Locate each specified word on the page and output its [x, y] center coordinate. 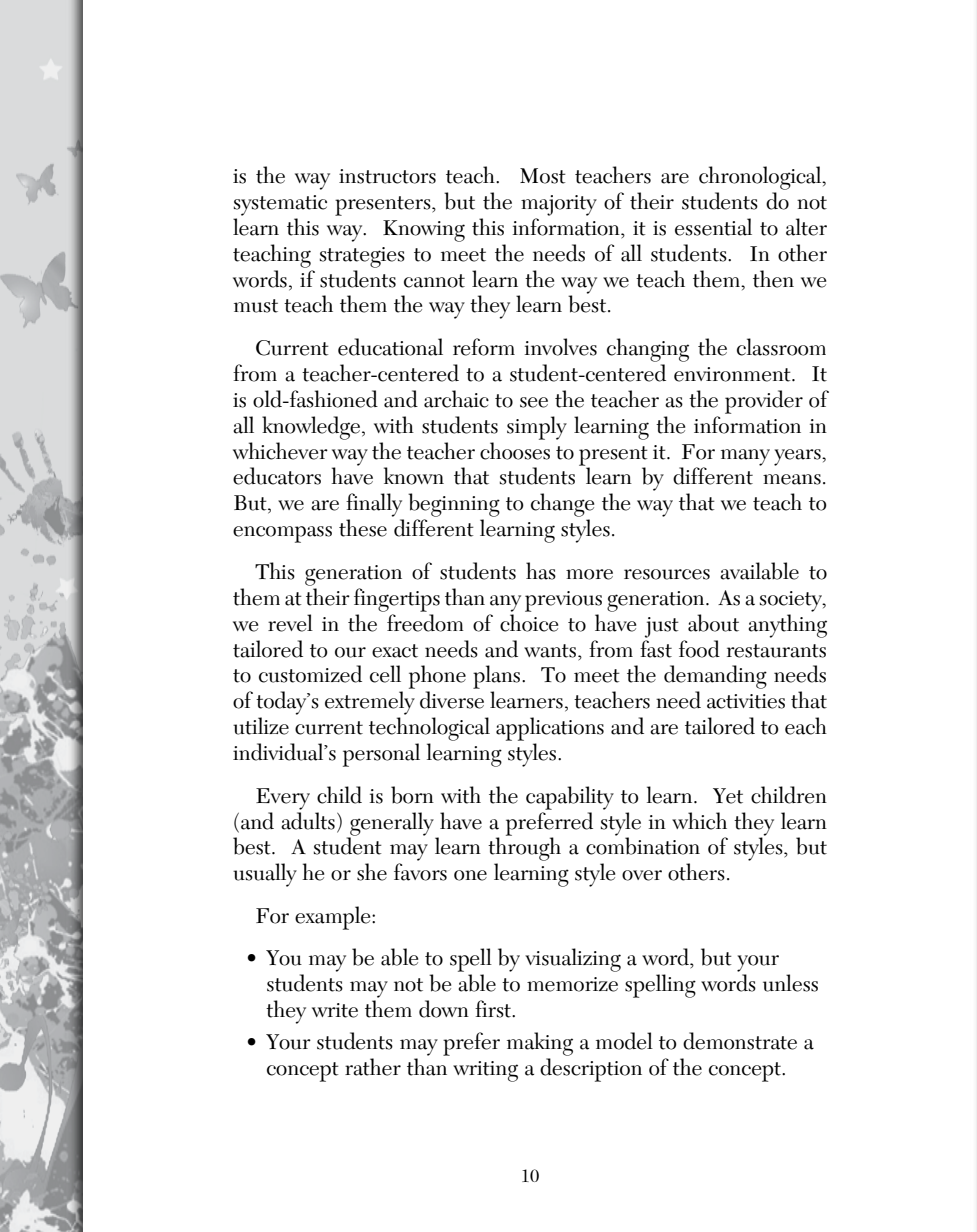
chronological [761, 178]
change [562, 505]
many [745, 457]
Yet [728, 796]
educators [277, 476]
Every [283, 799]
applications [550, 729]
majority [559, 205]
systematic [280, 205]
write [335, 1010]
